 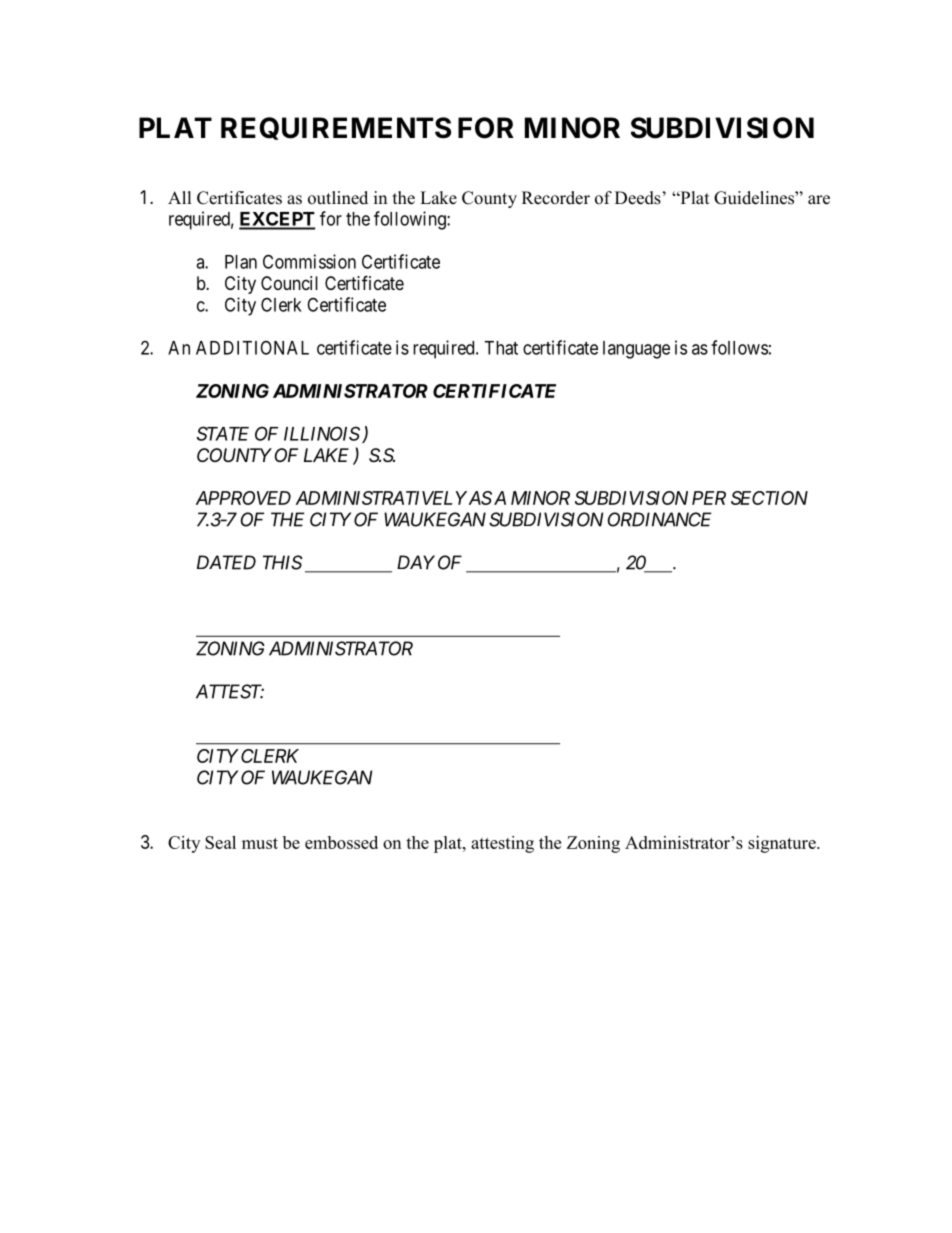 I want to click on THIS, so click(x=283, y=562).
